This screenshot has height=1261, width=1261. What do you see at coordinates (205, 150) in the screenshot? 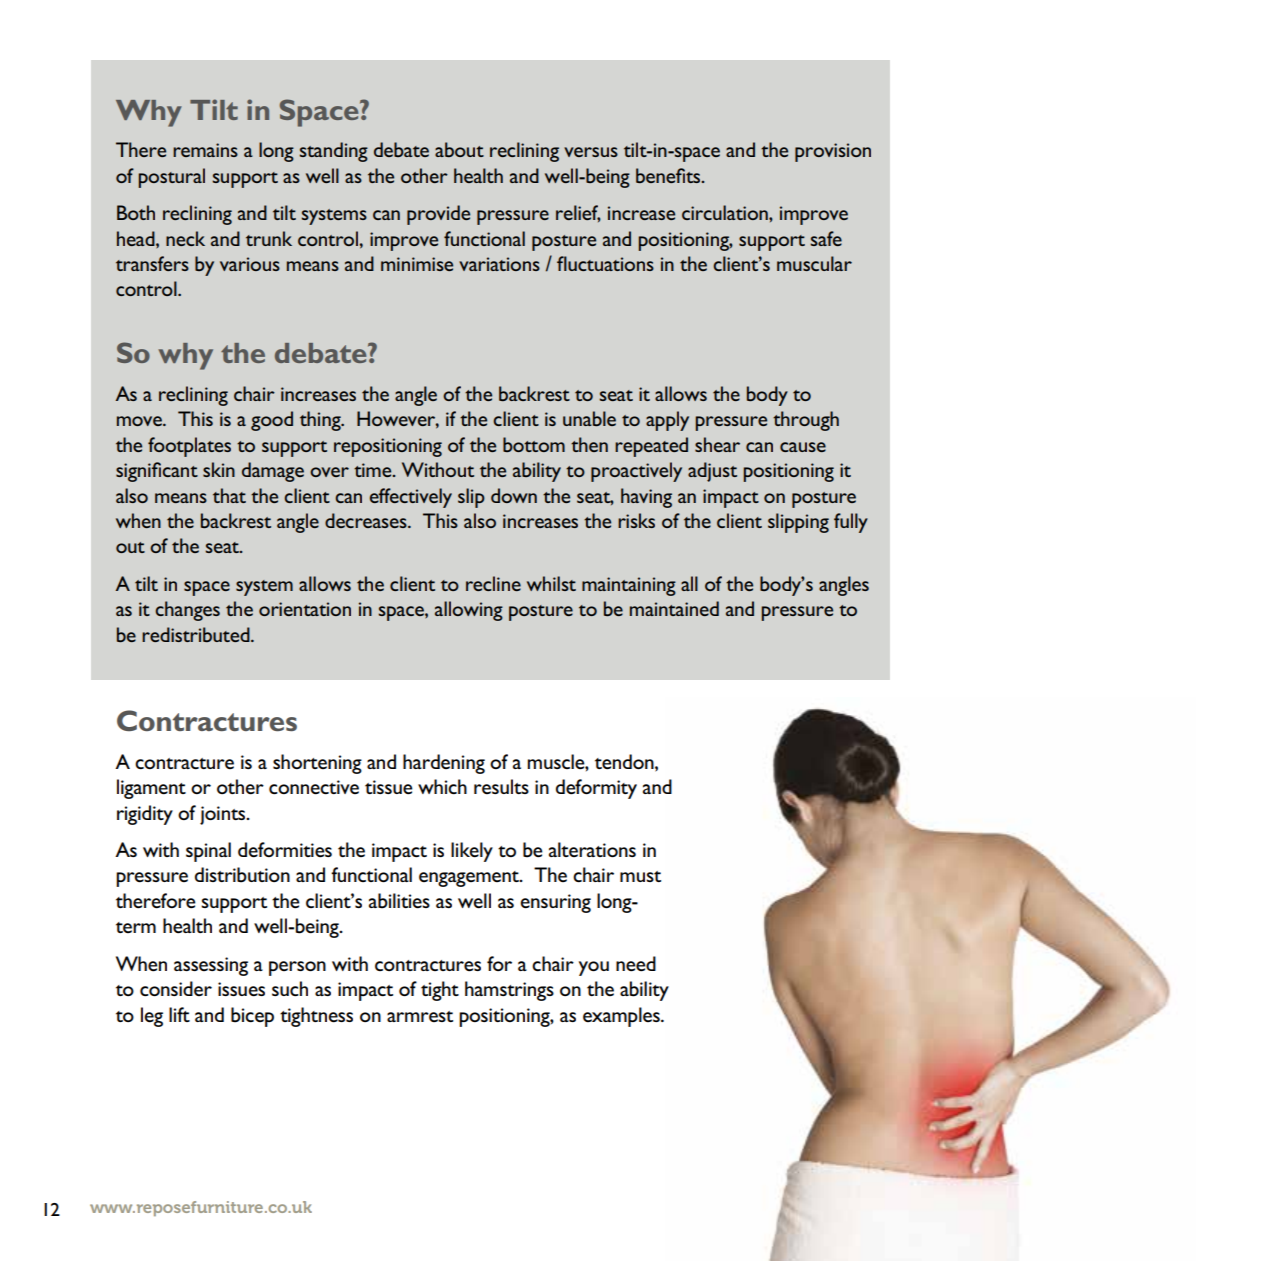
I see `remains` at bounding box center [205, 150].
